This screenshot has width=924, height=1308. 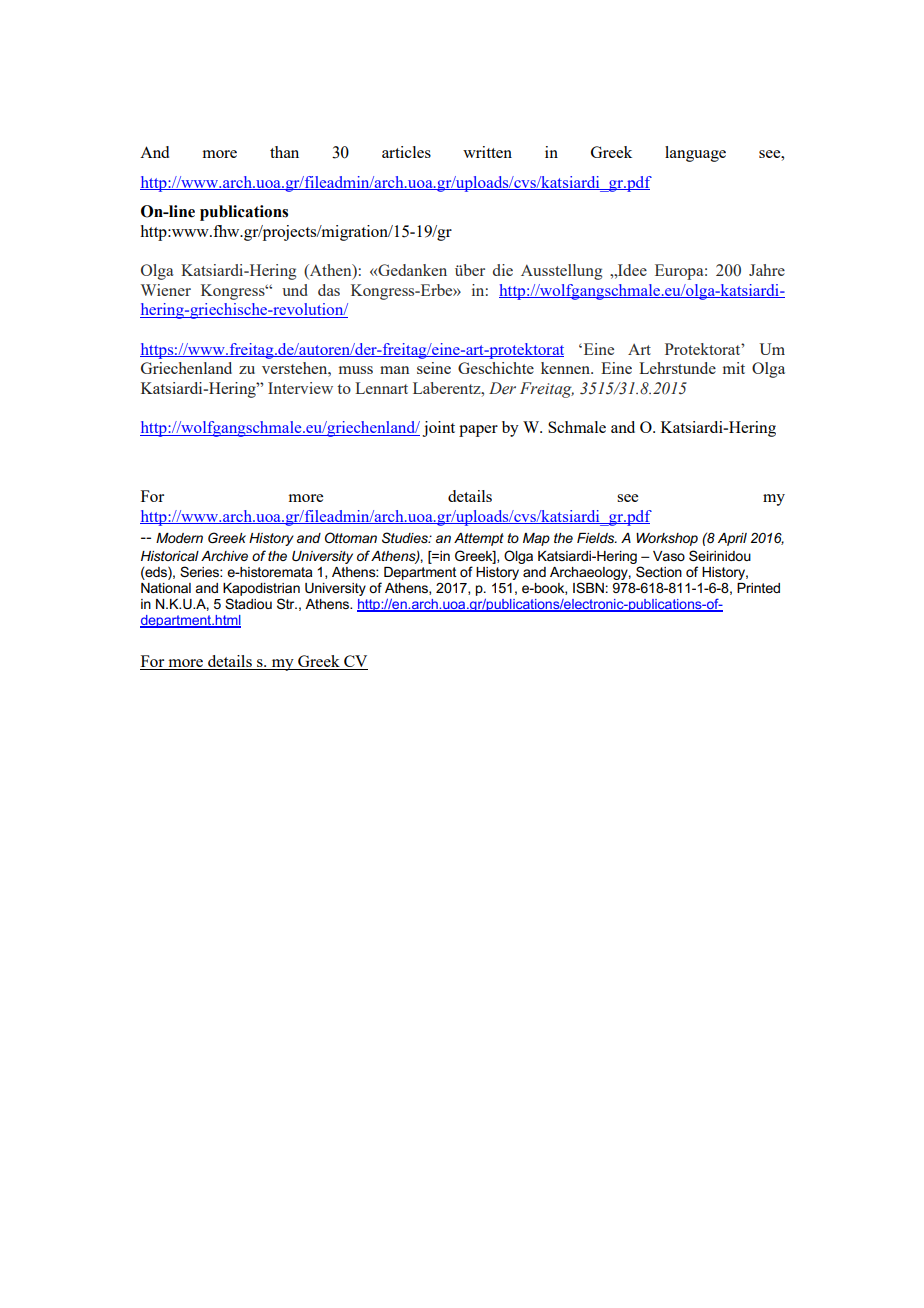 What do you see at coordinates (479, 539) in the screenshot?
I see `Attempt` at bounding box center [479, 539].
